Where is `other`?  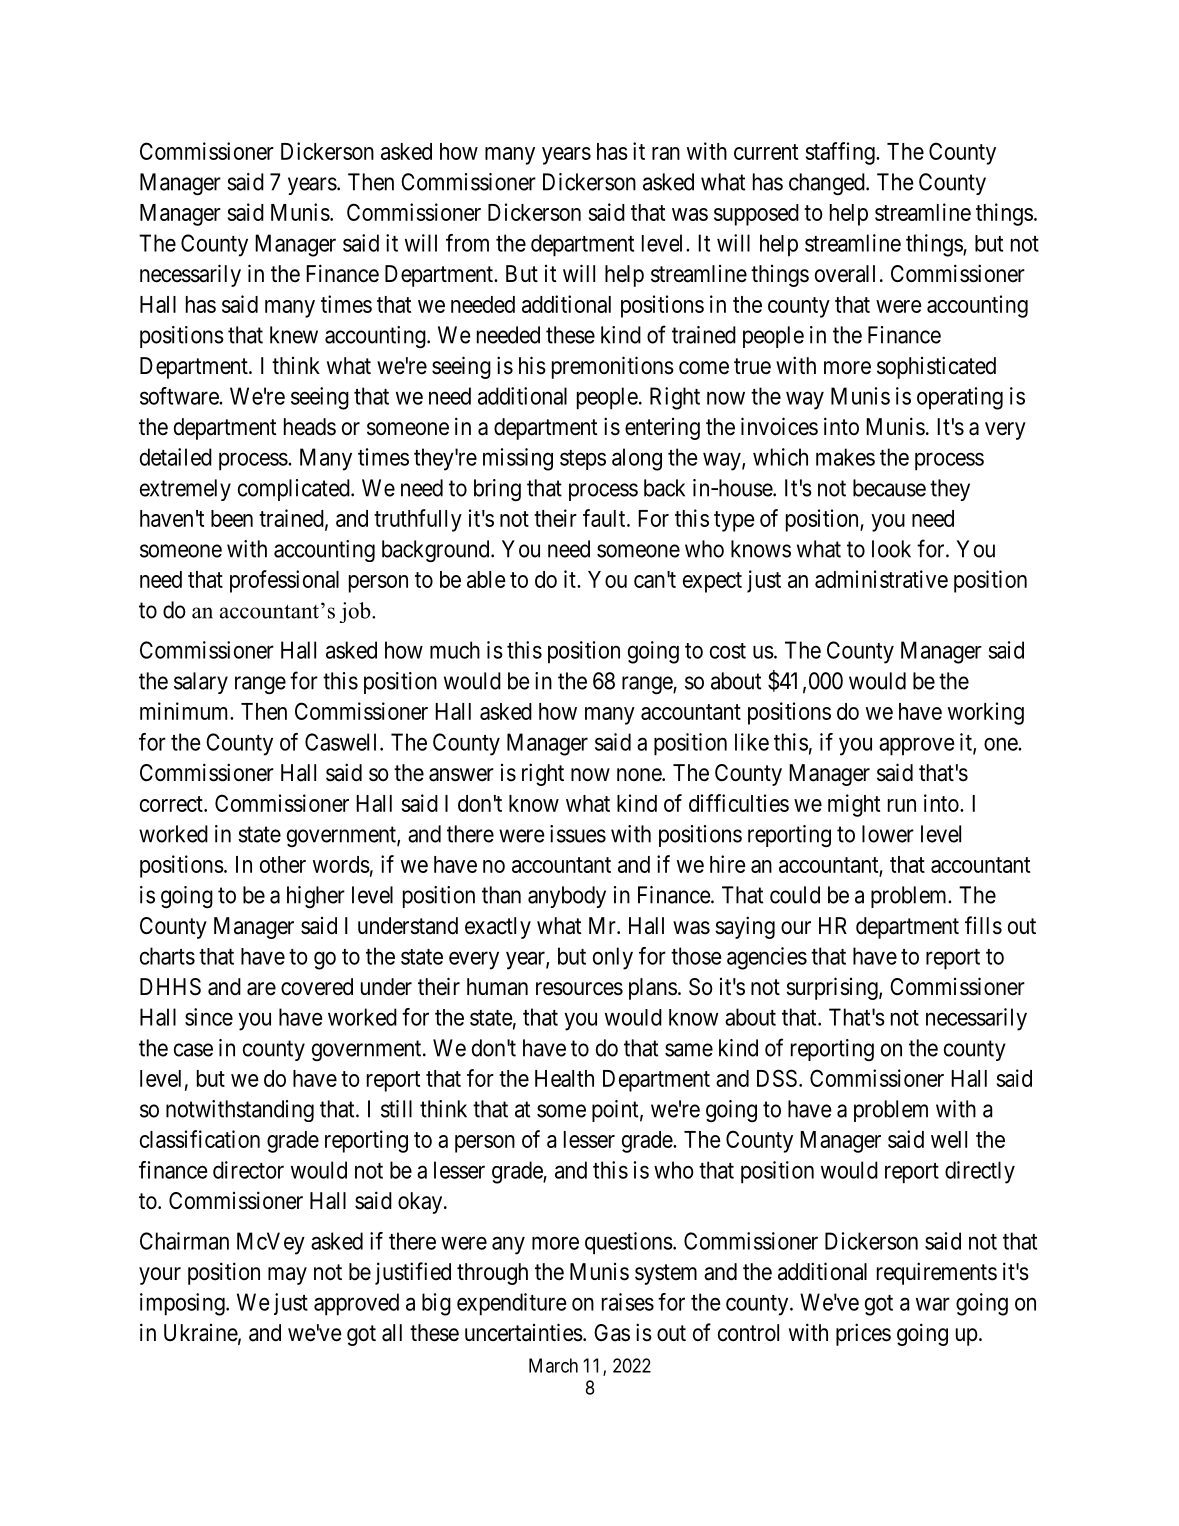 other is located at coordinates (283, 864).
